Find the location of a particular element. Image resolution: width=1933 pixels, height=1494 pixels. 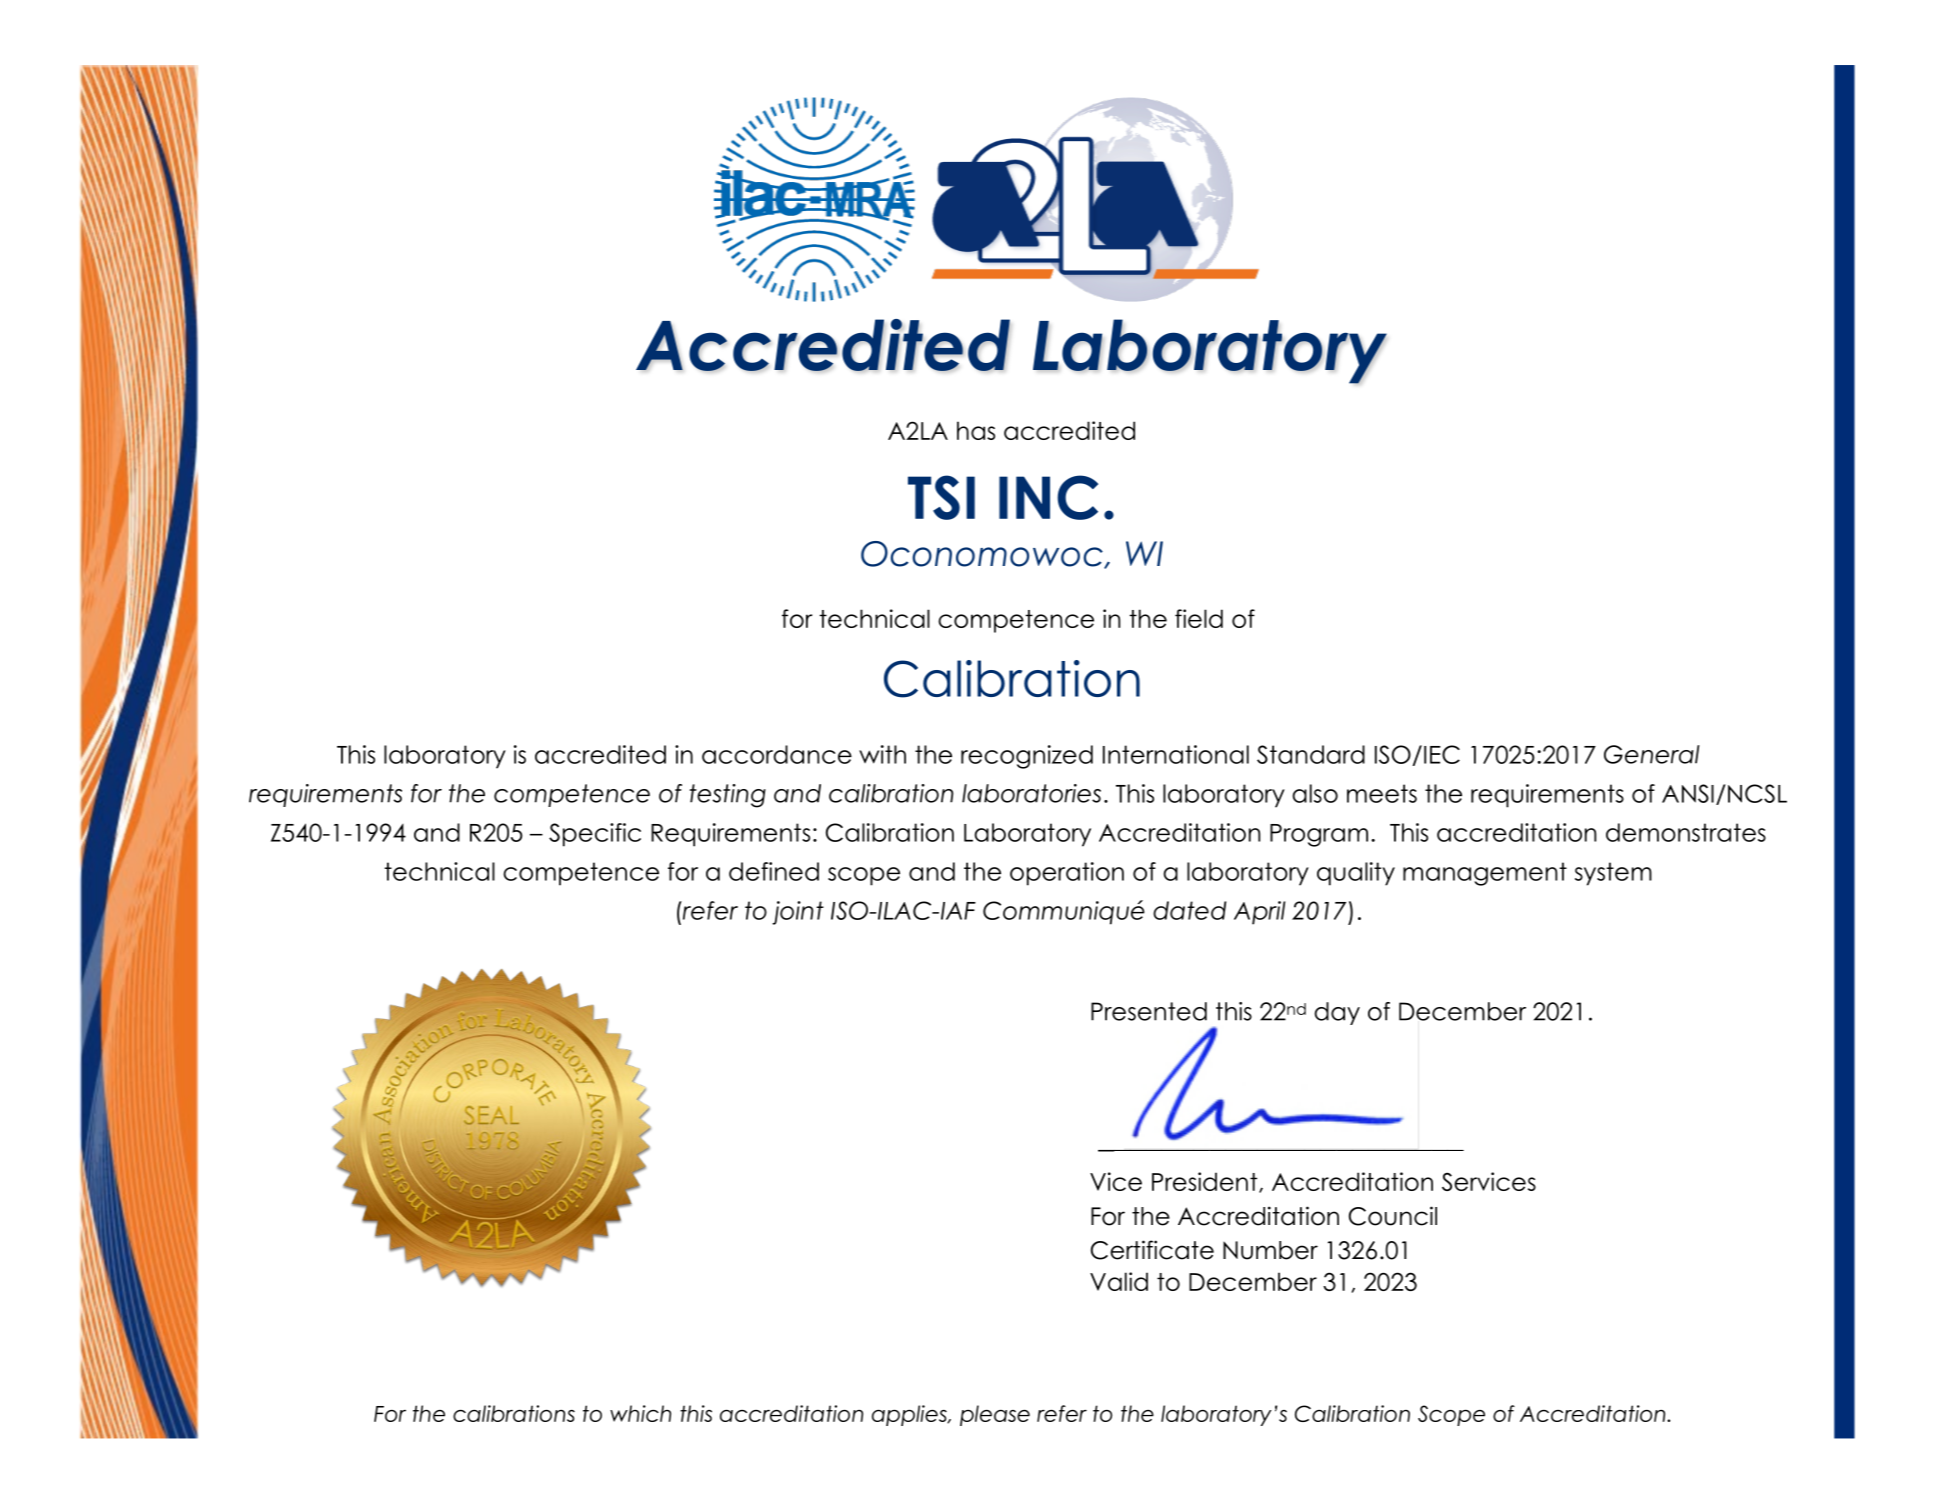

joint is located at coordinates (798, 913).
